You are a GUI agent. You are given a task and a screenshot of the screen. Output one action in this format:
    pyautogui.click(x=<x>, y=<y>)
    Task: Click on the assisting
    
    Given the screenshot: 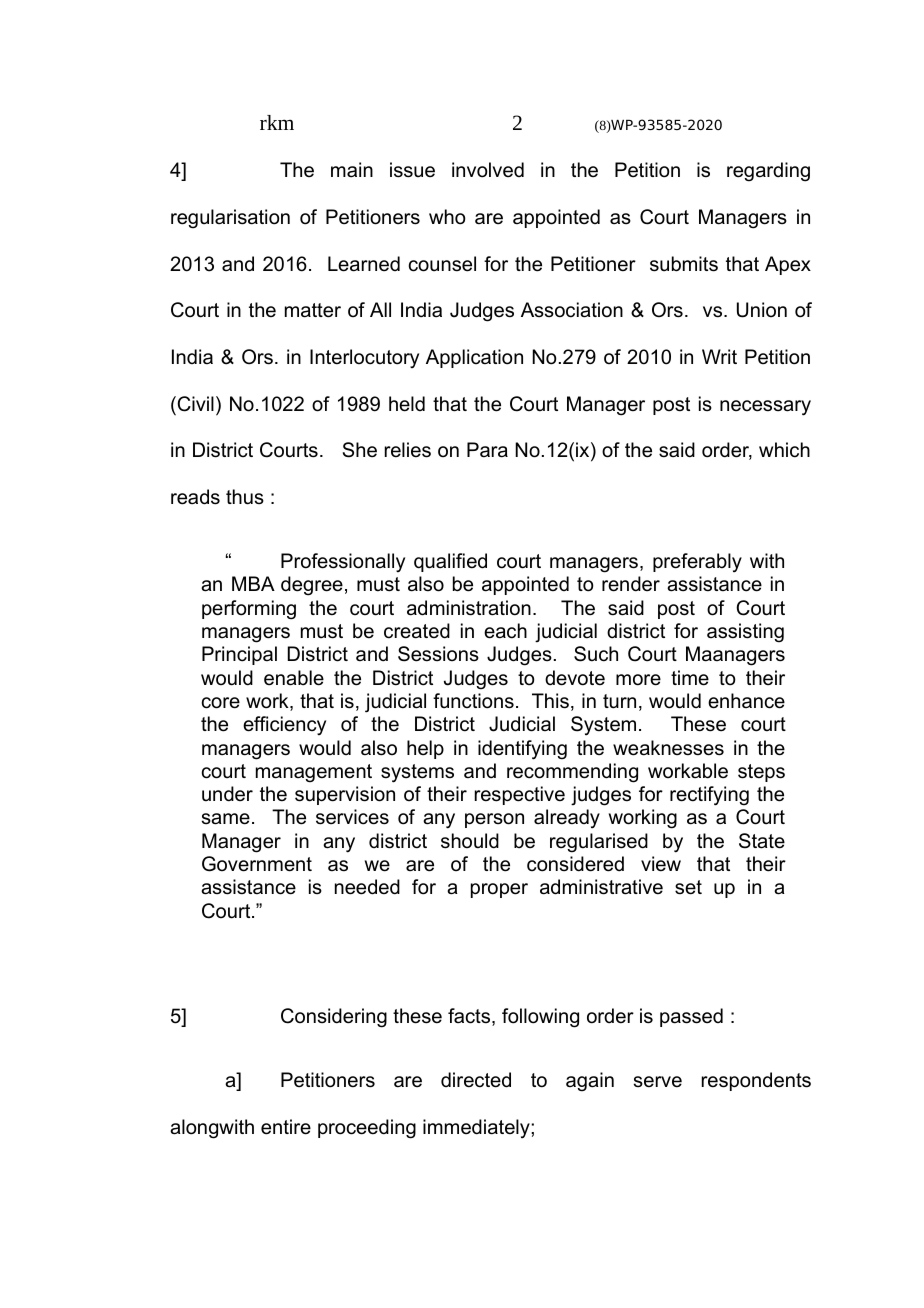 What is the action you would take?
    pyautogui.click(x=745, y=633)
